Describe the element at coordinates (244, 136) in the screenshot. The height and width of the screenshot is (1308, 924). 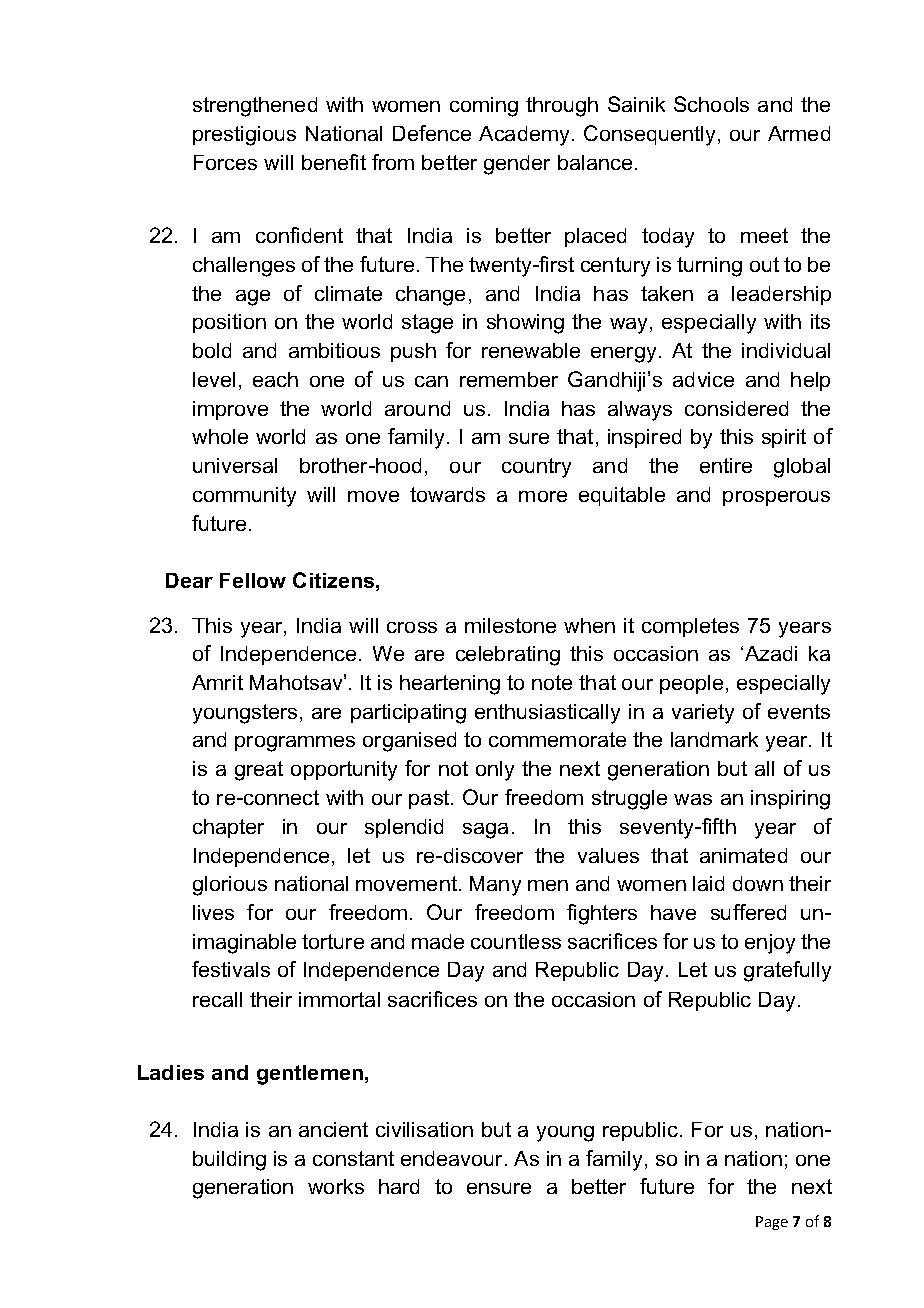
I see `prestigious` at that location.
